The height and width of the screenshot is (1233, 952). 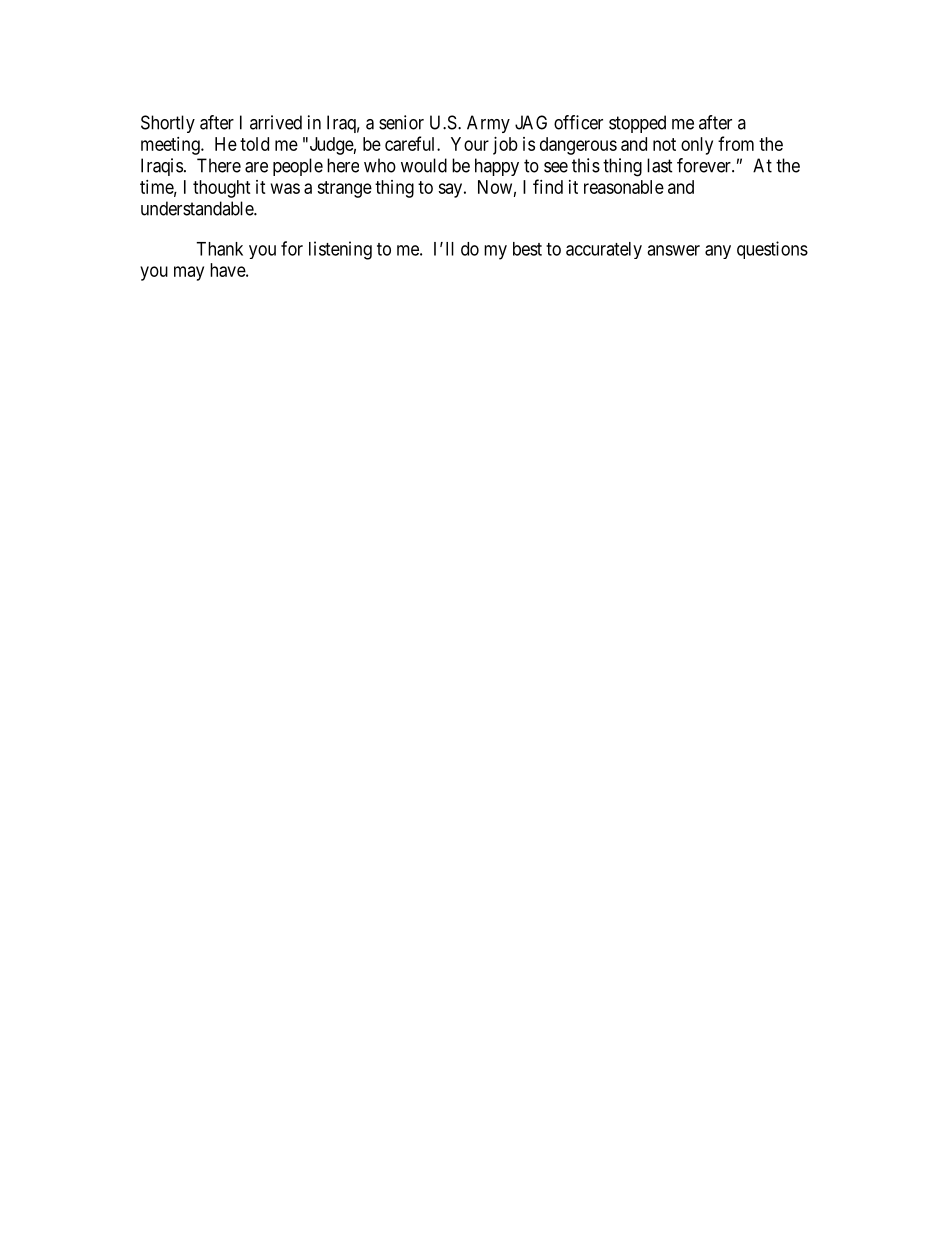 I want to click on told, so click(x=254, y=144).
